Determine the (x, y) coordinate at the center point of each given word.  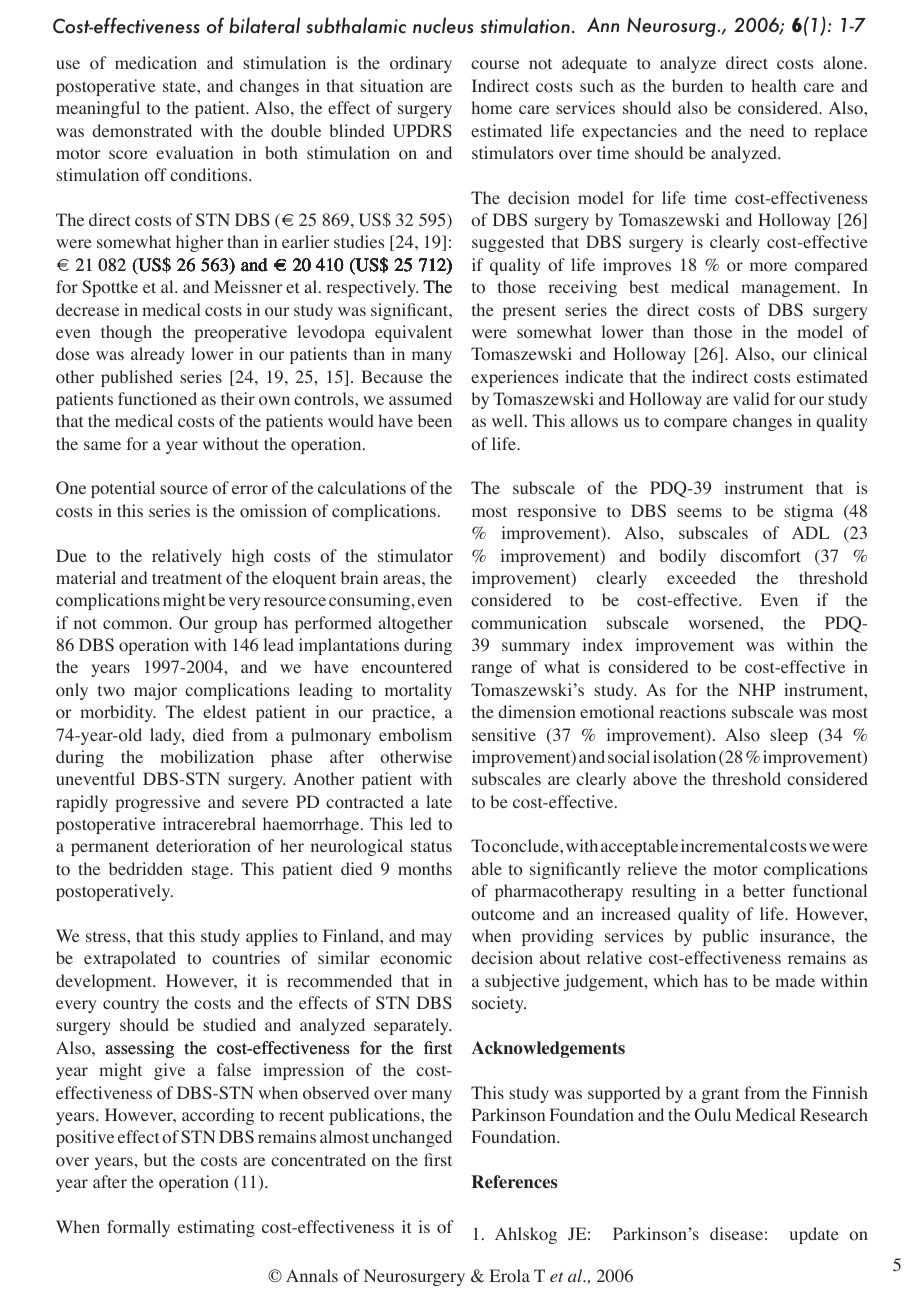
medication (156, 63)
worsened (723, 623)
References (514, 1182)
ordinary (421, 64)
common (137, 625)
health (774, 85)
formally (138, 1228)
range (491, 670)
